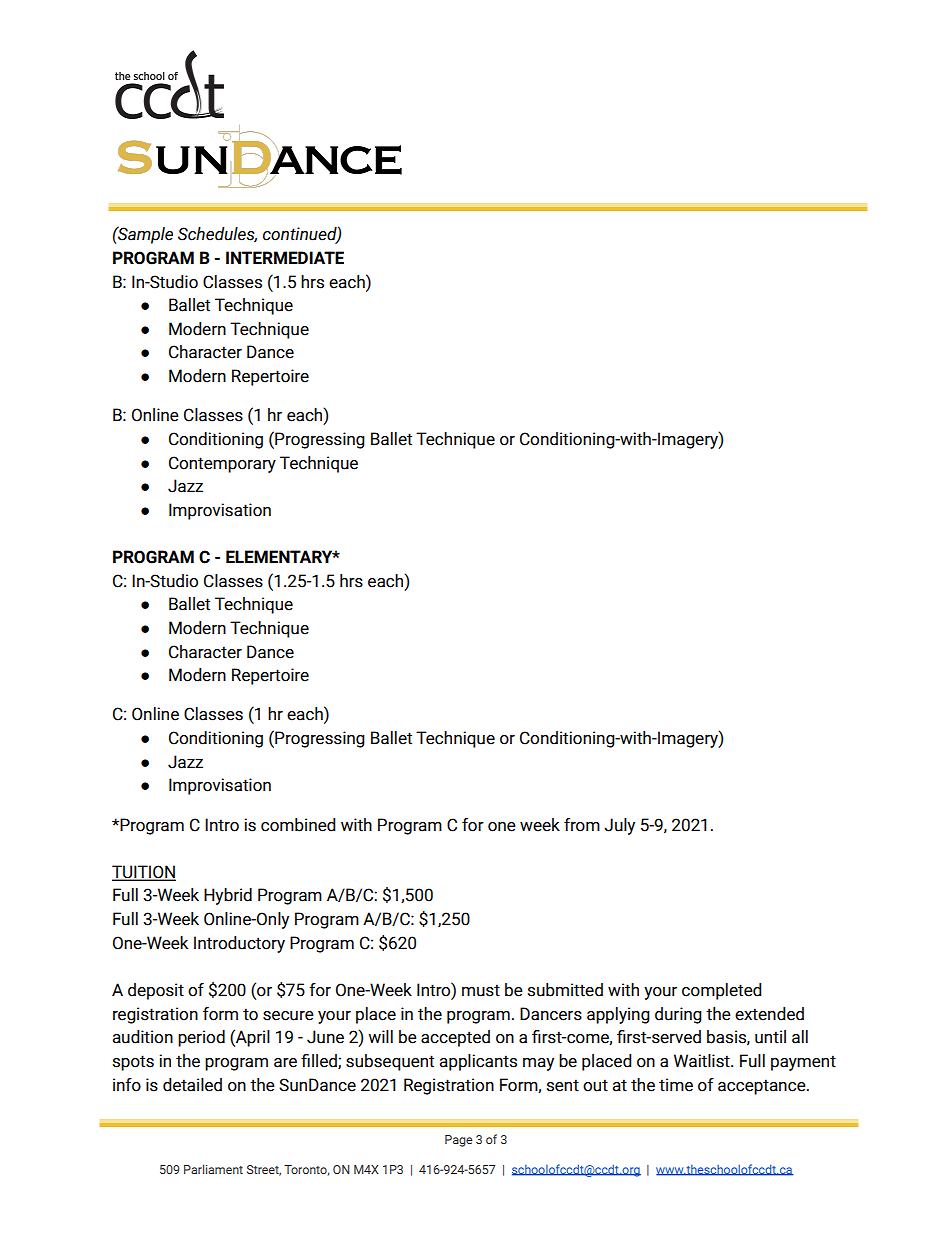 The image size is (952, 1233). Describe the element at coordinates (222, 464) in the screenshot. I see `Contemporary` at that location.
